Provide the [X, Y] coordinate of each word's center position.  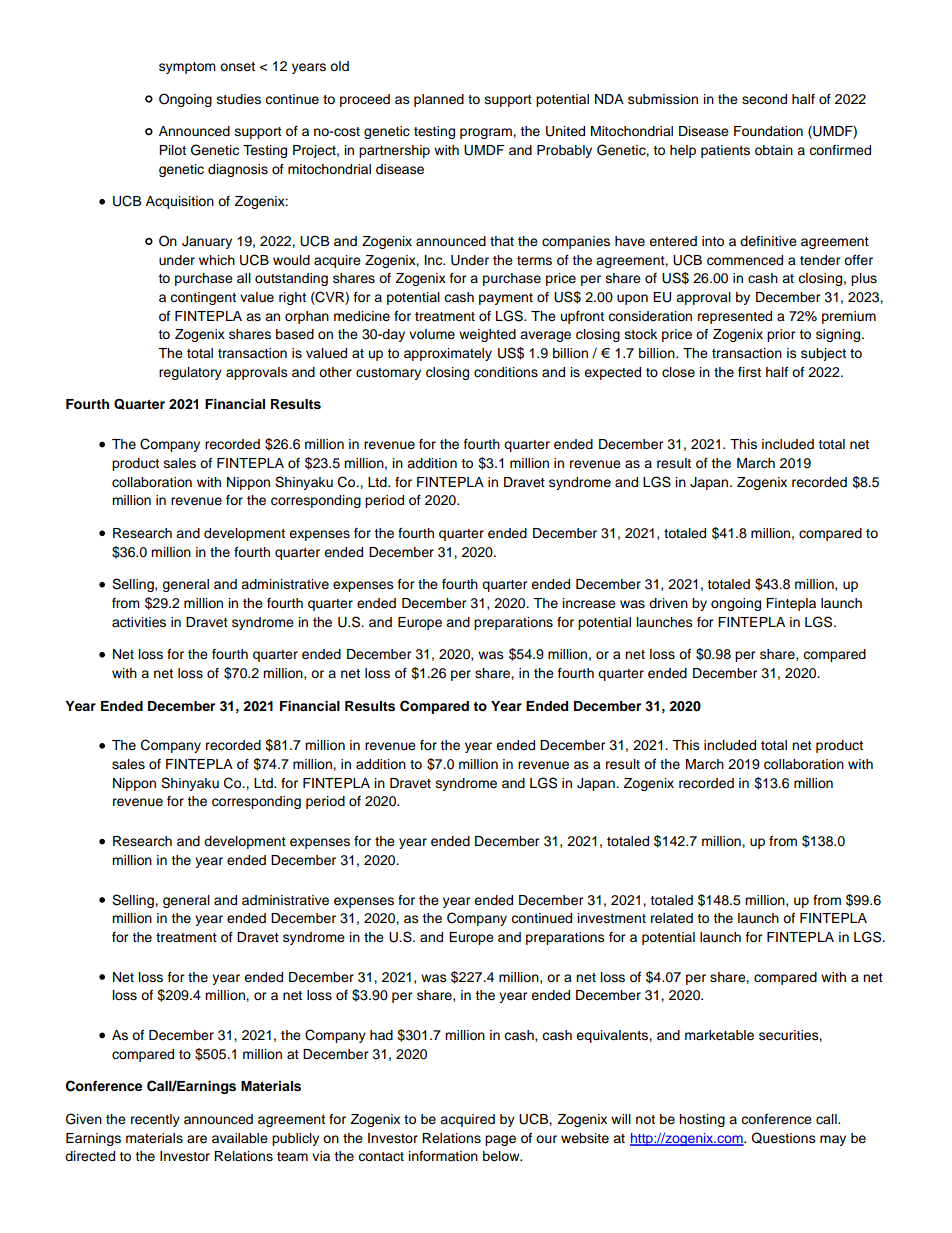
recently [155, 1120]
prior [781, 335]
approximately [448, 354]
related [672, 918]
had [381, 1035]
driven [668, 603]
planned [439, 100]
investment [612, 918]
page [500, 1140]
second [764, 99]
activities [139, 622]
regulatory [190, 373]
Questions [783, 1138]
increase [589, 603]
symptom [187, 68]
